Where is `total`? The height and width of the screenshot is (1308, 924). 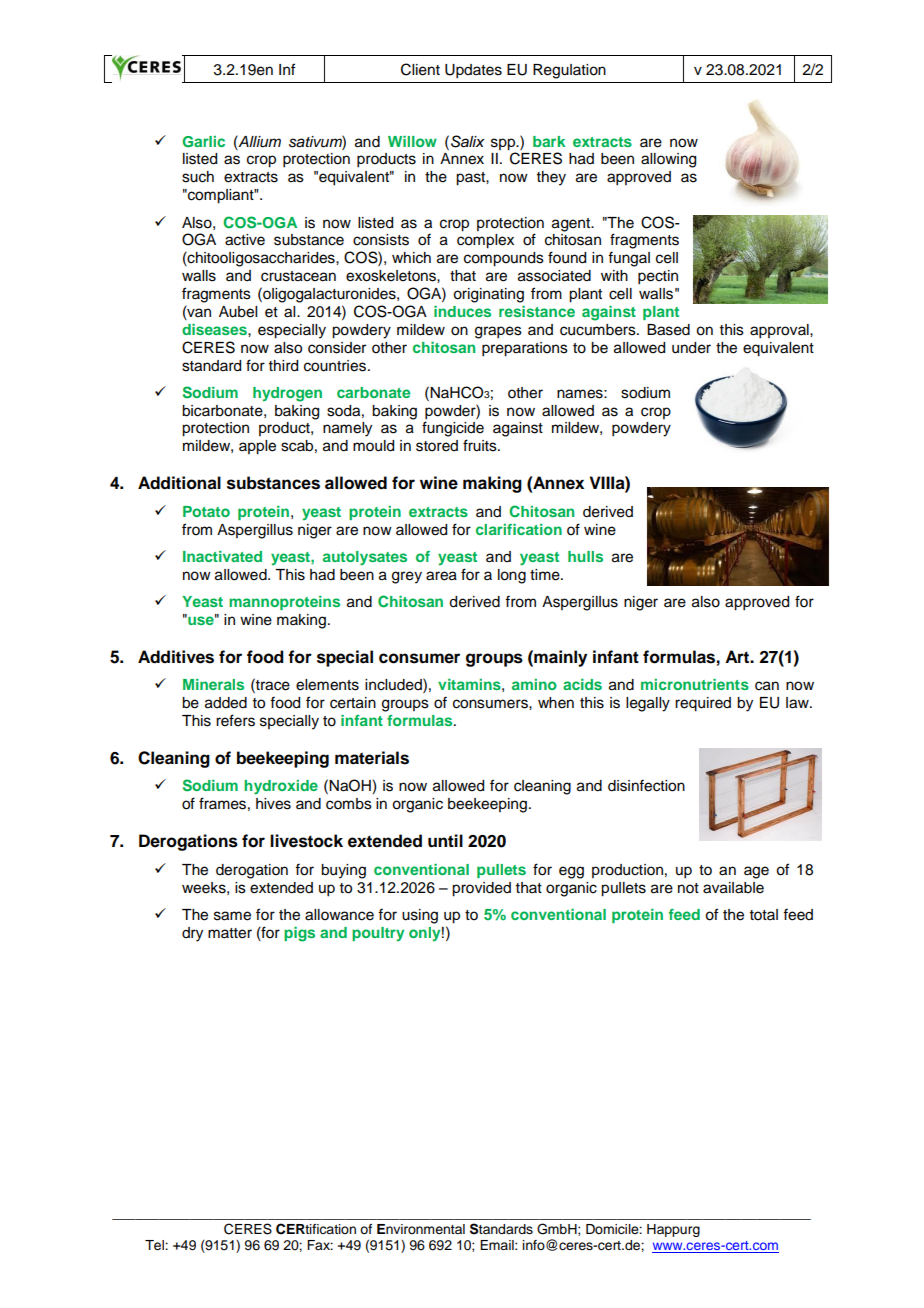 total is located at coordinates (764, 915).
